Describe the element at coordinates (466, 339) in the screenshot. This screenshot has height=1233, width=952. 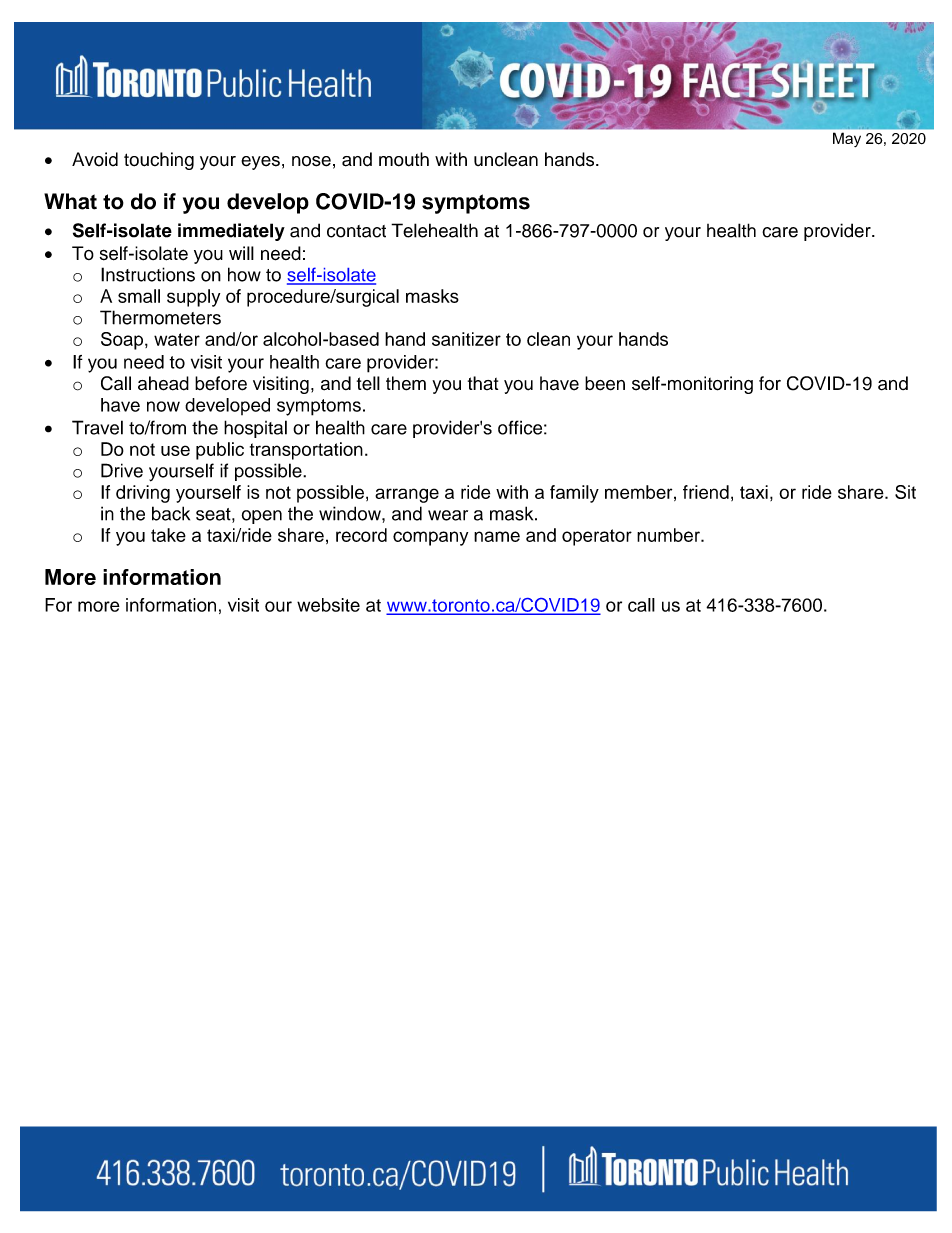
I see `sanitizer` at that location.
